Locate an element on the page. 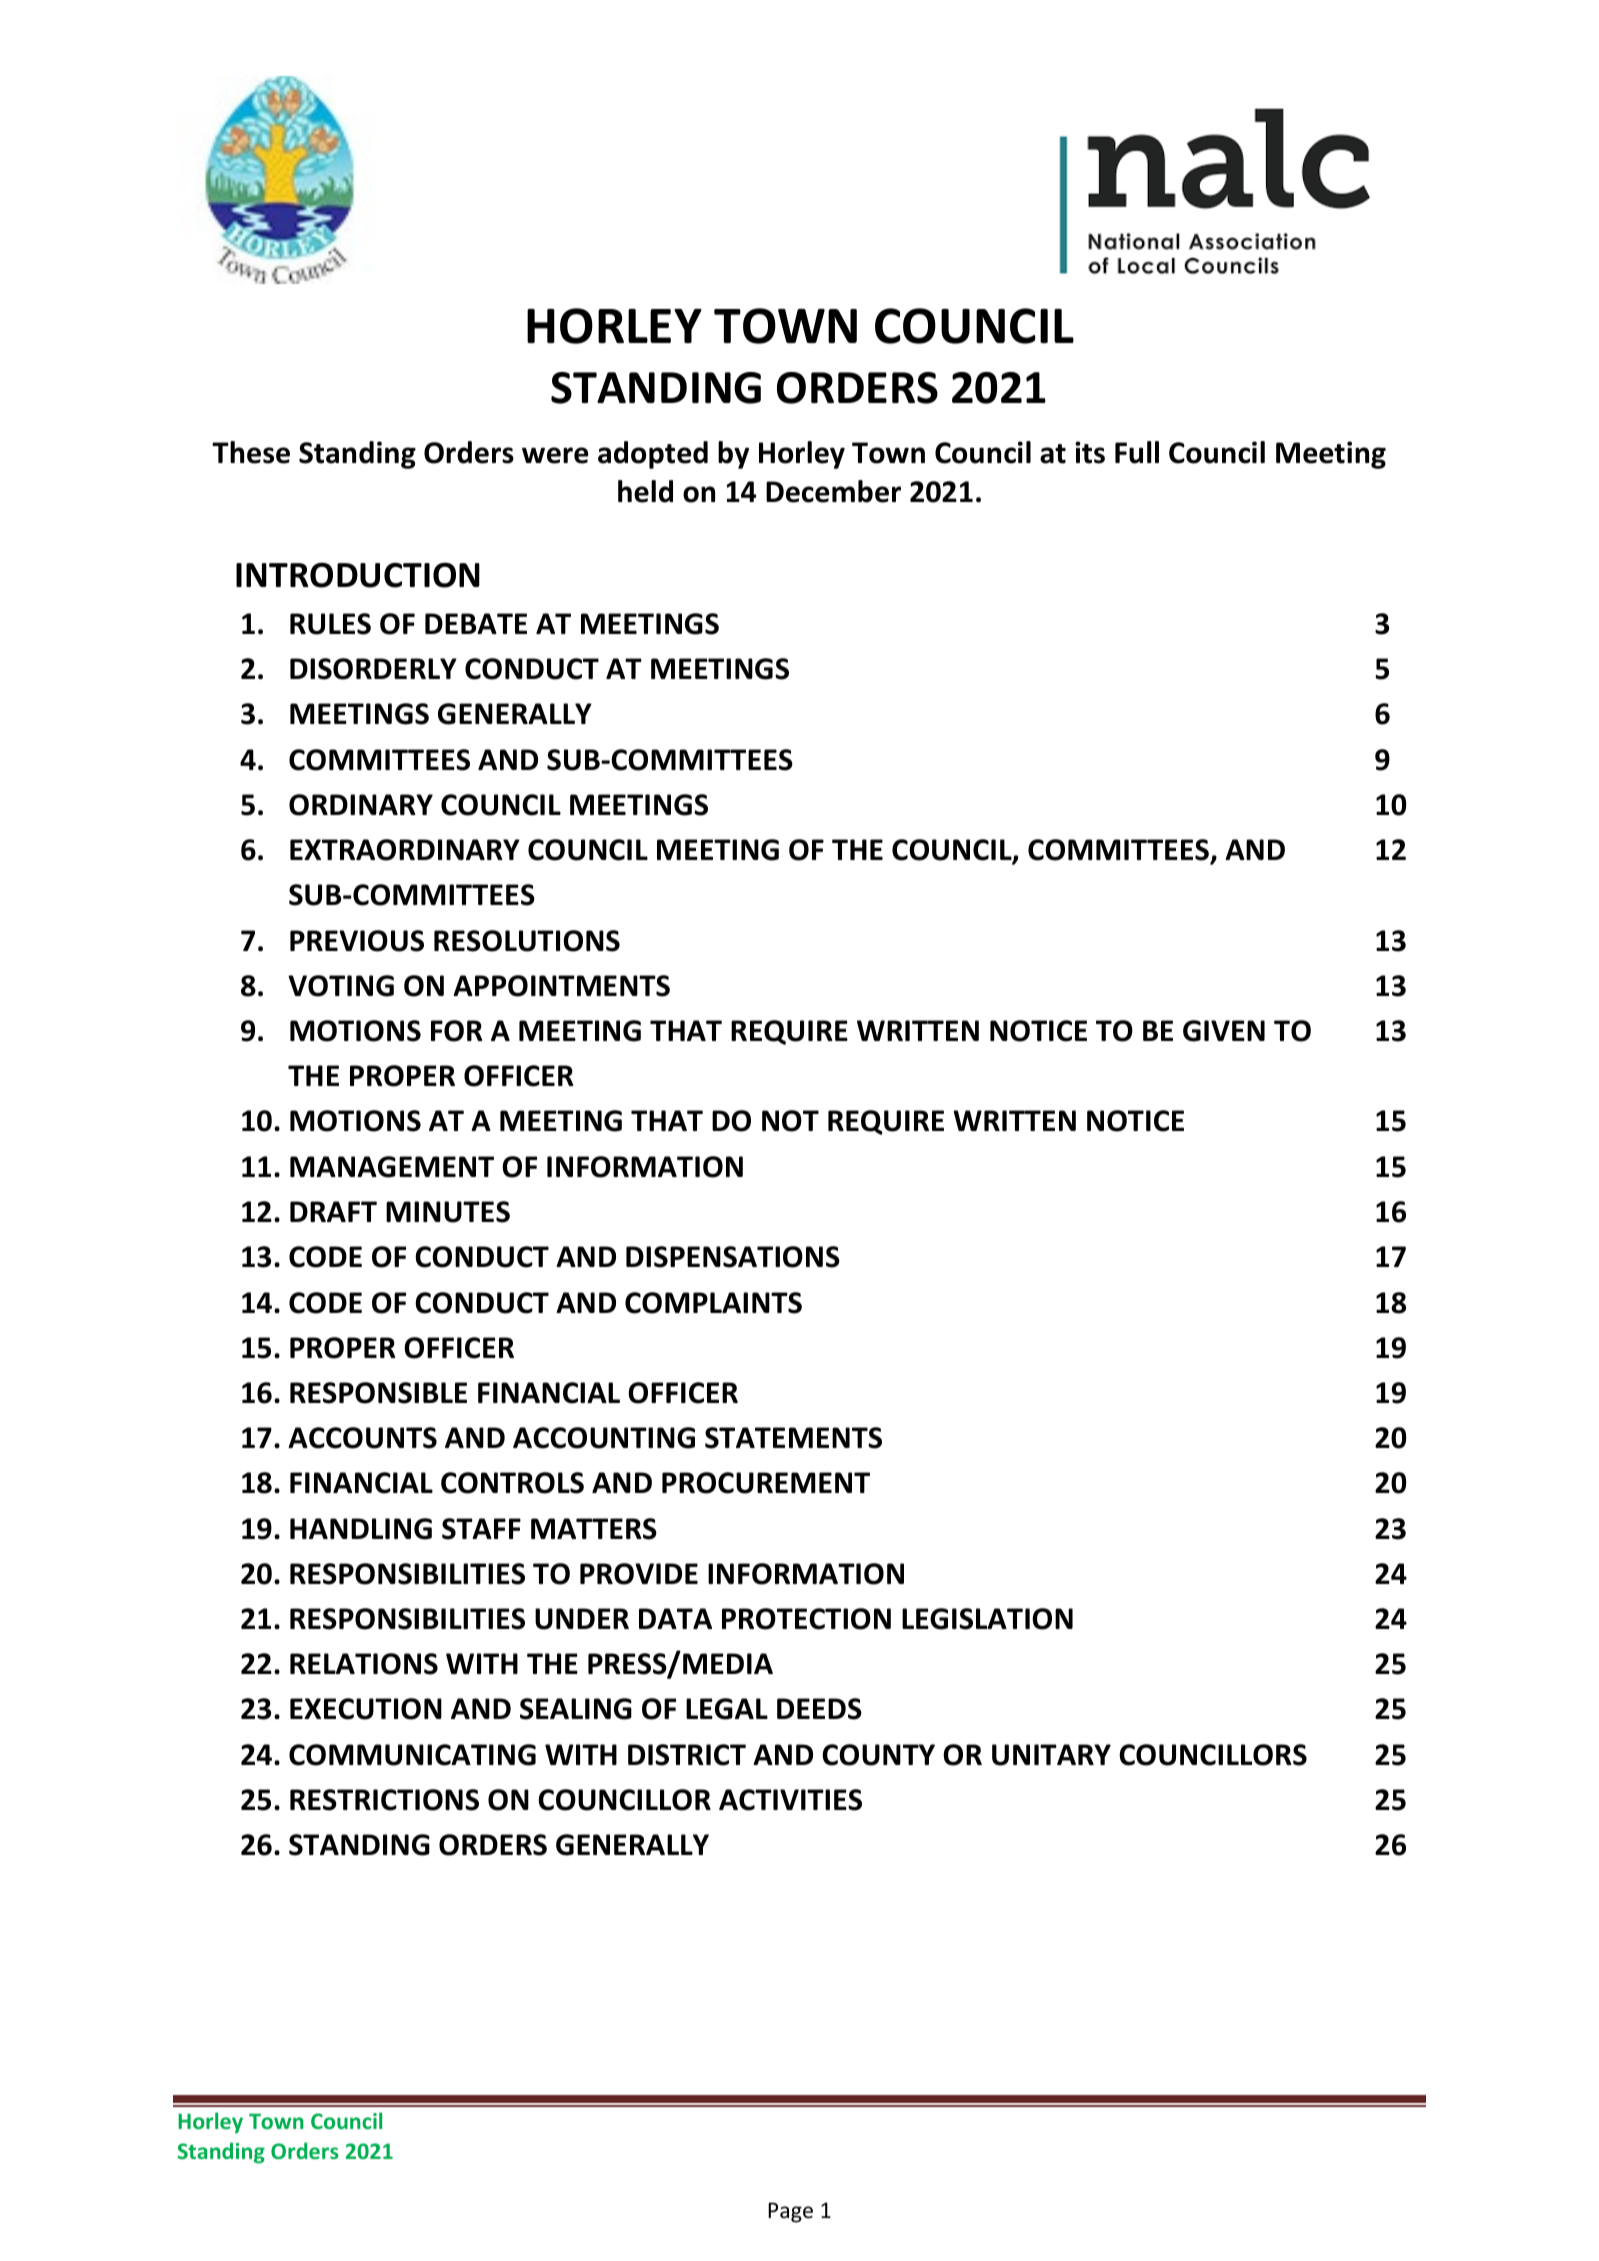 Image resolution: width=1599 pixels, height=2261 pixels. INTRODUCTION is located at coordinates (358, 575).
